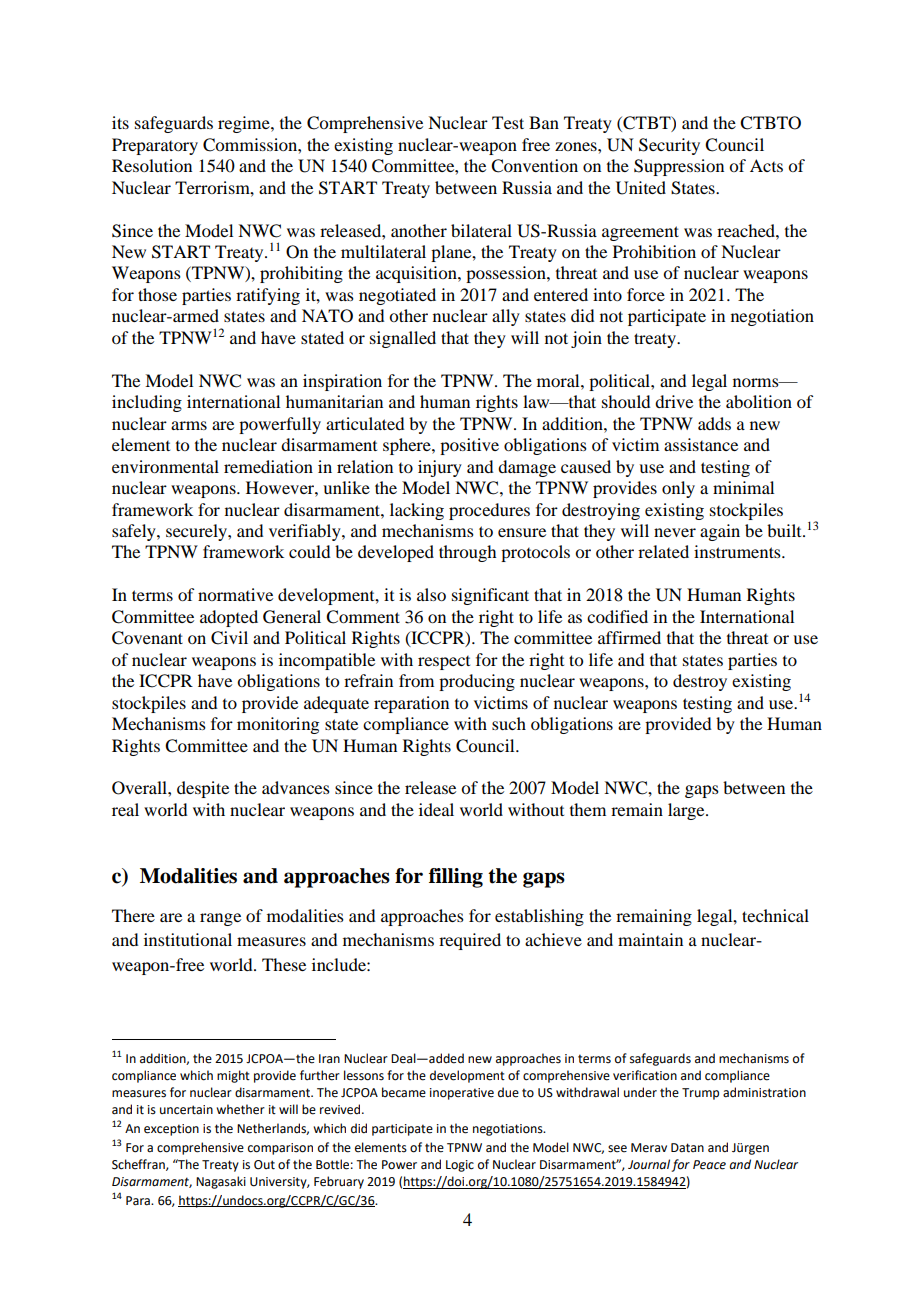 The height and width of the screenshot is (1309, 924). Describe the element at coordinates (440, 468) in the screenshot. I see `injury` at that location.
